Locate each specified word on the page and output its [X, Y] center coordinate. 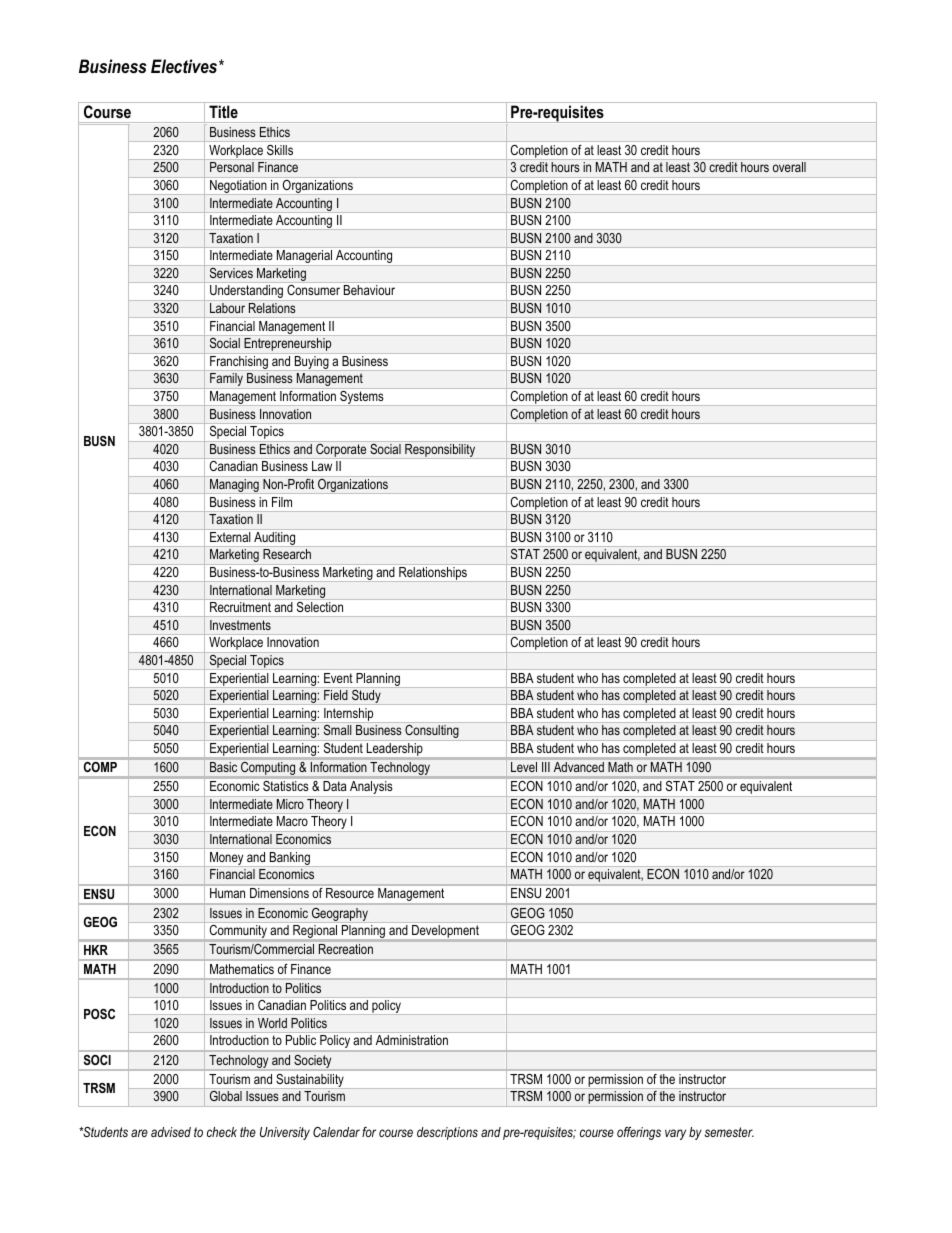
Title [223, 112]
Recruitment [240, 607]
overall [789, 167]
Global [226, 1096]
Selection [320, 607]
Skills [280, 150]
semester [729, 1132]
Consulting [432, 732]
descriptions [447, 1133]
